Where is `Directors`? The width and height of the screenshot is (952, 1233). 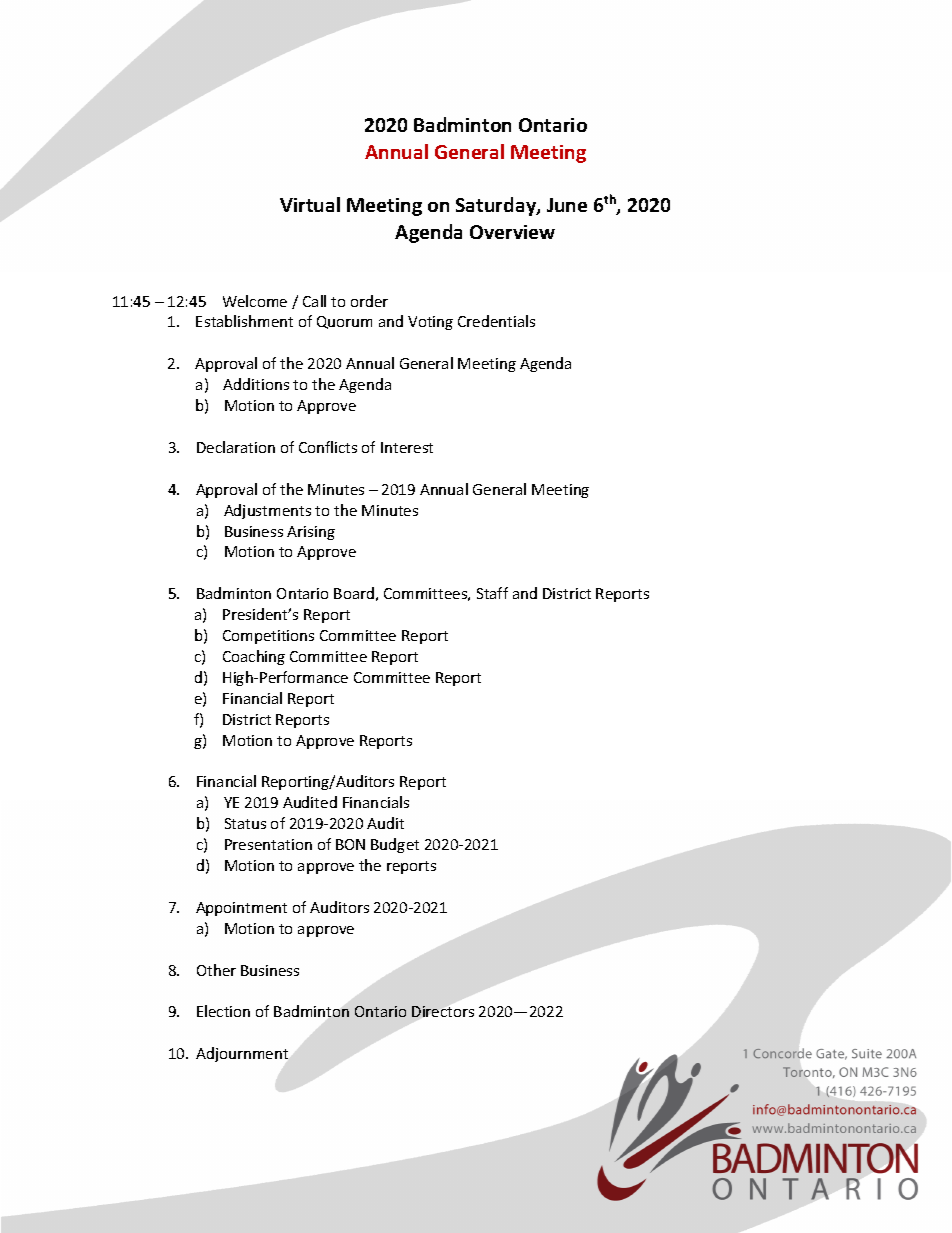 Directors is located at coordinates (443, 1011).
